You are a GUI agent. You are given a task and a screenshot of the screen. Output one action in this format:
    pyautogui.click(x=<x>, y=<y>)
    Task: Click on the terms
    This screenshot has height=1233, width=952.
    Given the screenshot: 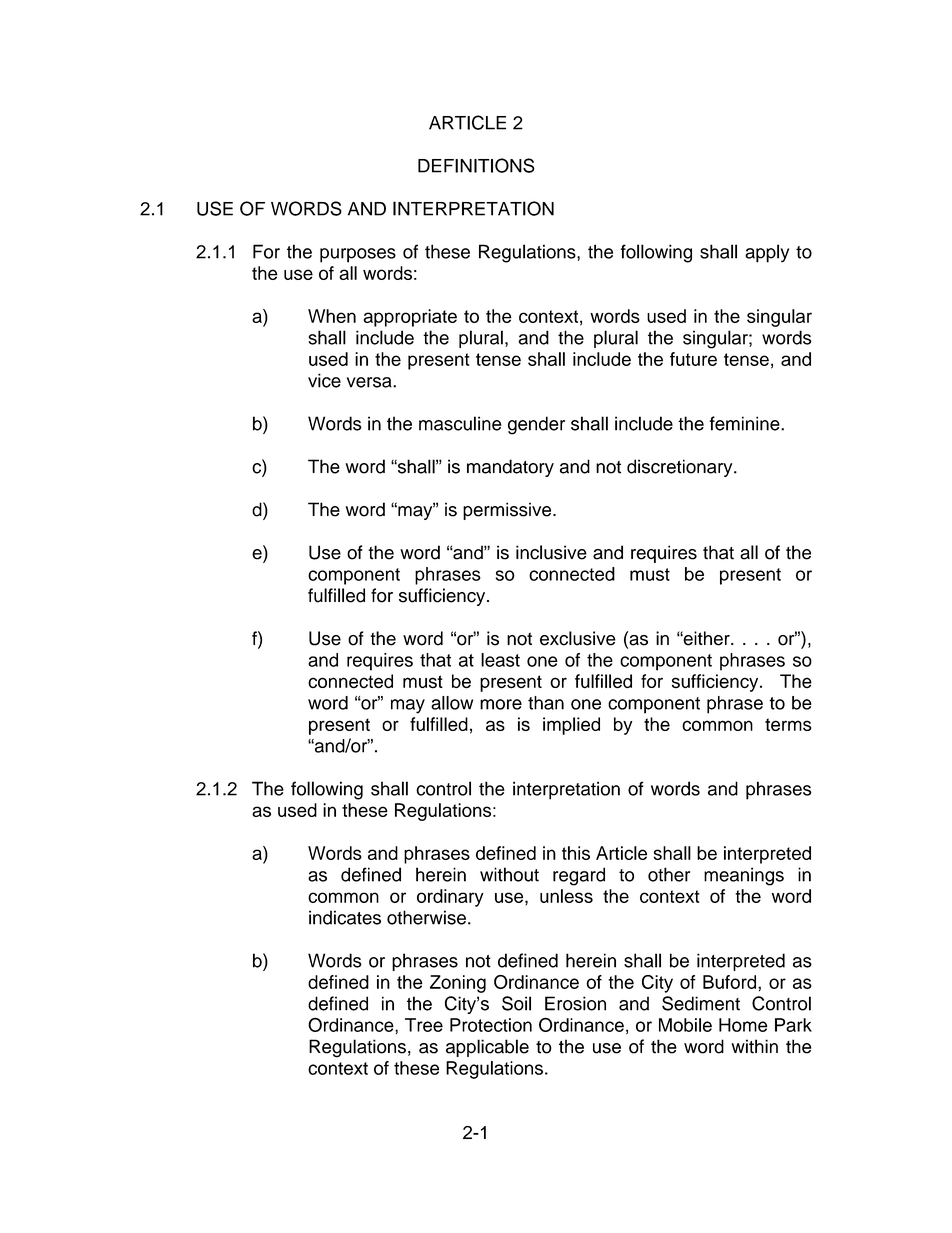 What is the action you would take?
    pyautogui.click(x=788, y=724)
